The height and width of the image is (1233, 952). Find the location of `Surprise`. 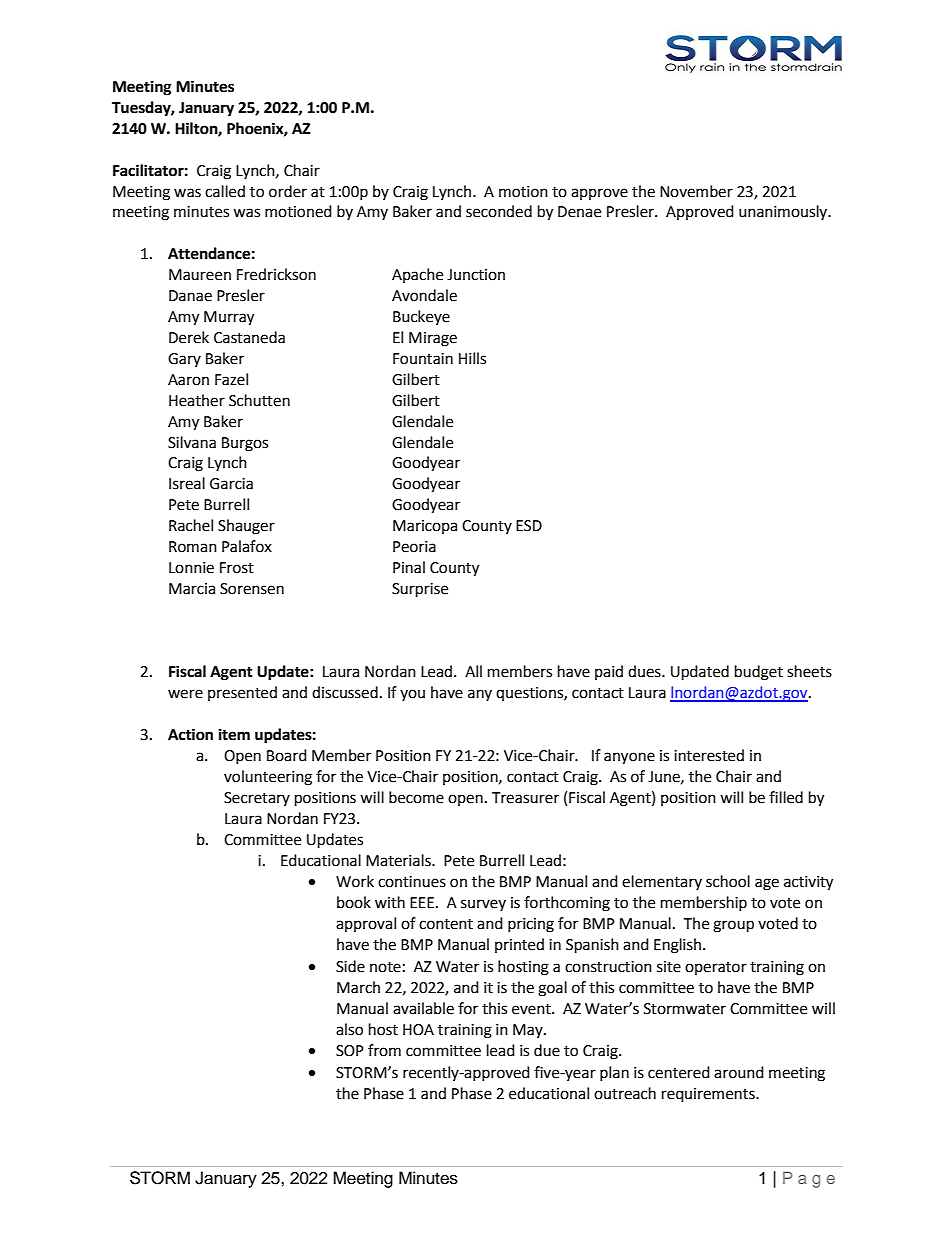

Surprise is located at coordinates (420, 590).
